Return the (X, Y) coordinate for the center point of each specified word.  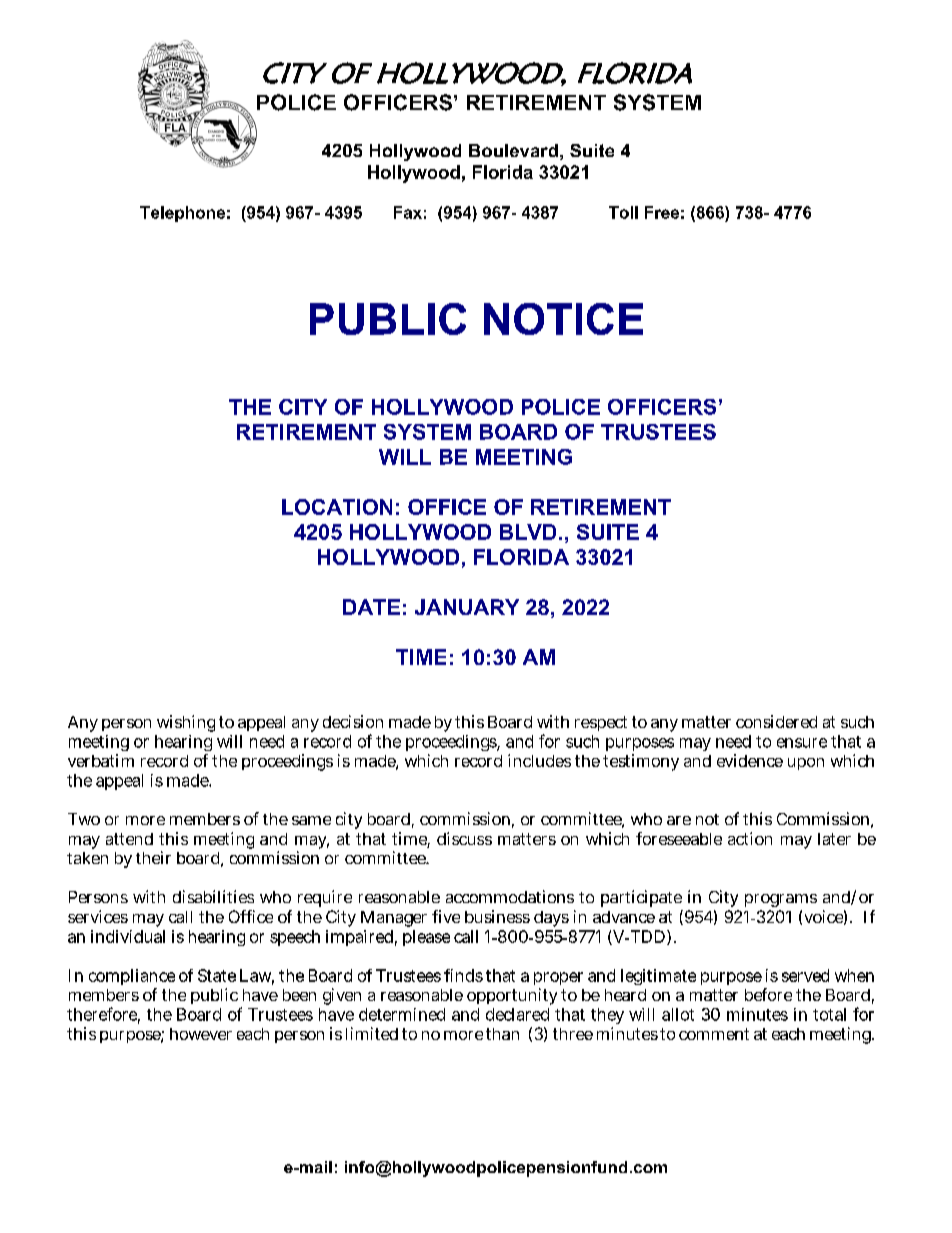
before (768, 994)
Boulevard (513, 150)
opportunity (512, 996)
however (201, 1034)
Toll (623, 212)
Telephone (182, 214)
